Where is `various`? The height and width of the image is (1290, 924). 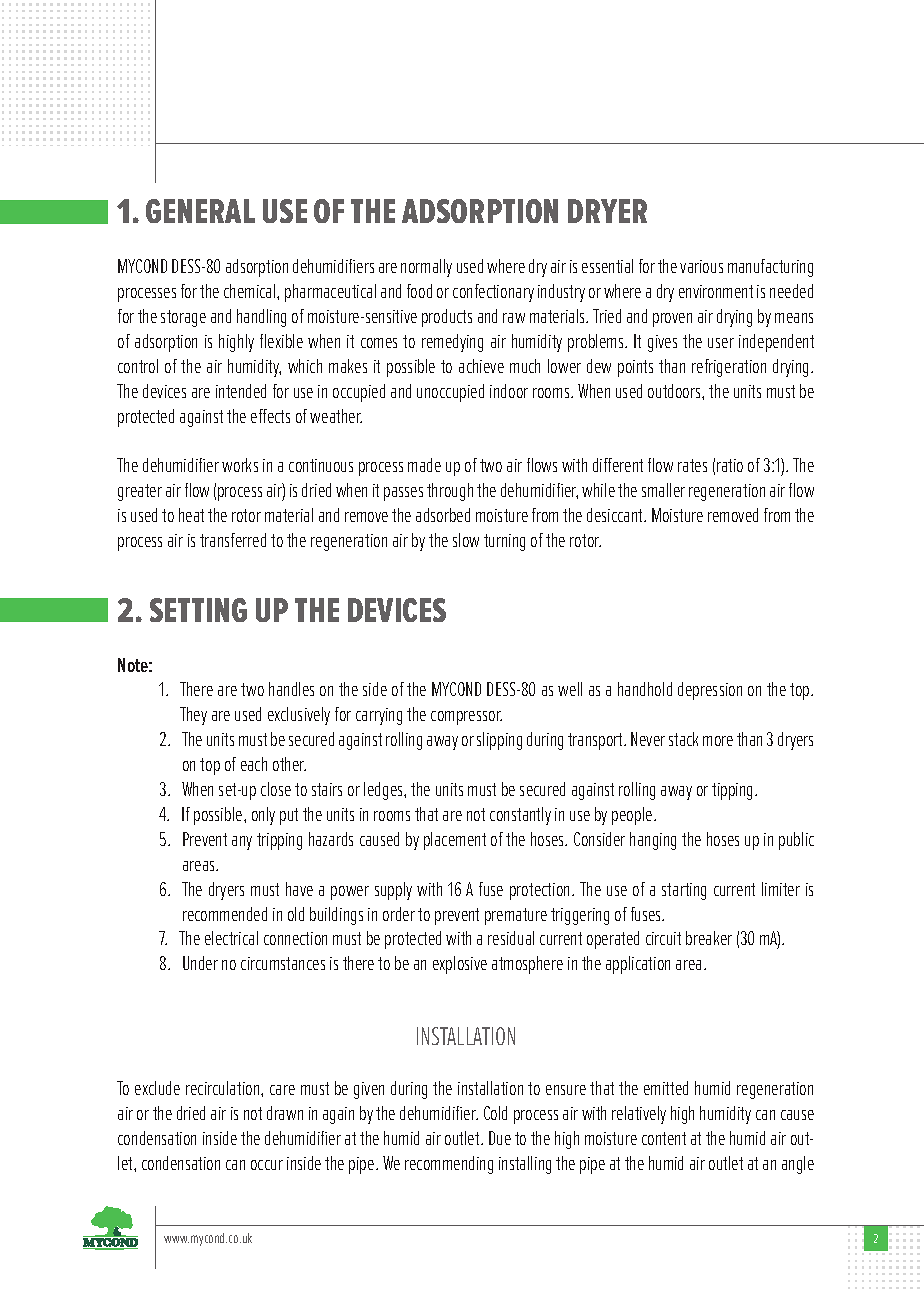
various is located at coordinates (701, 266).
